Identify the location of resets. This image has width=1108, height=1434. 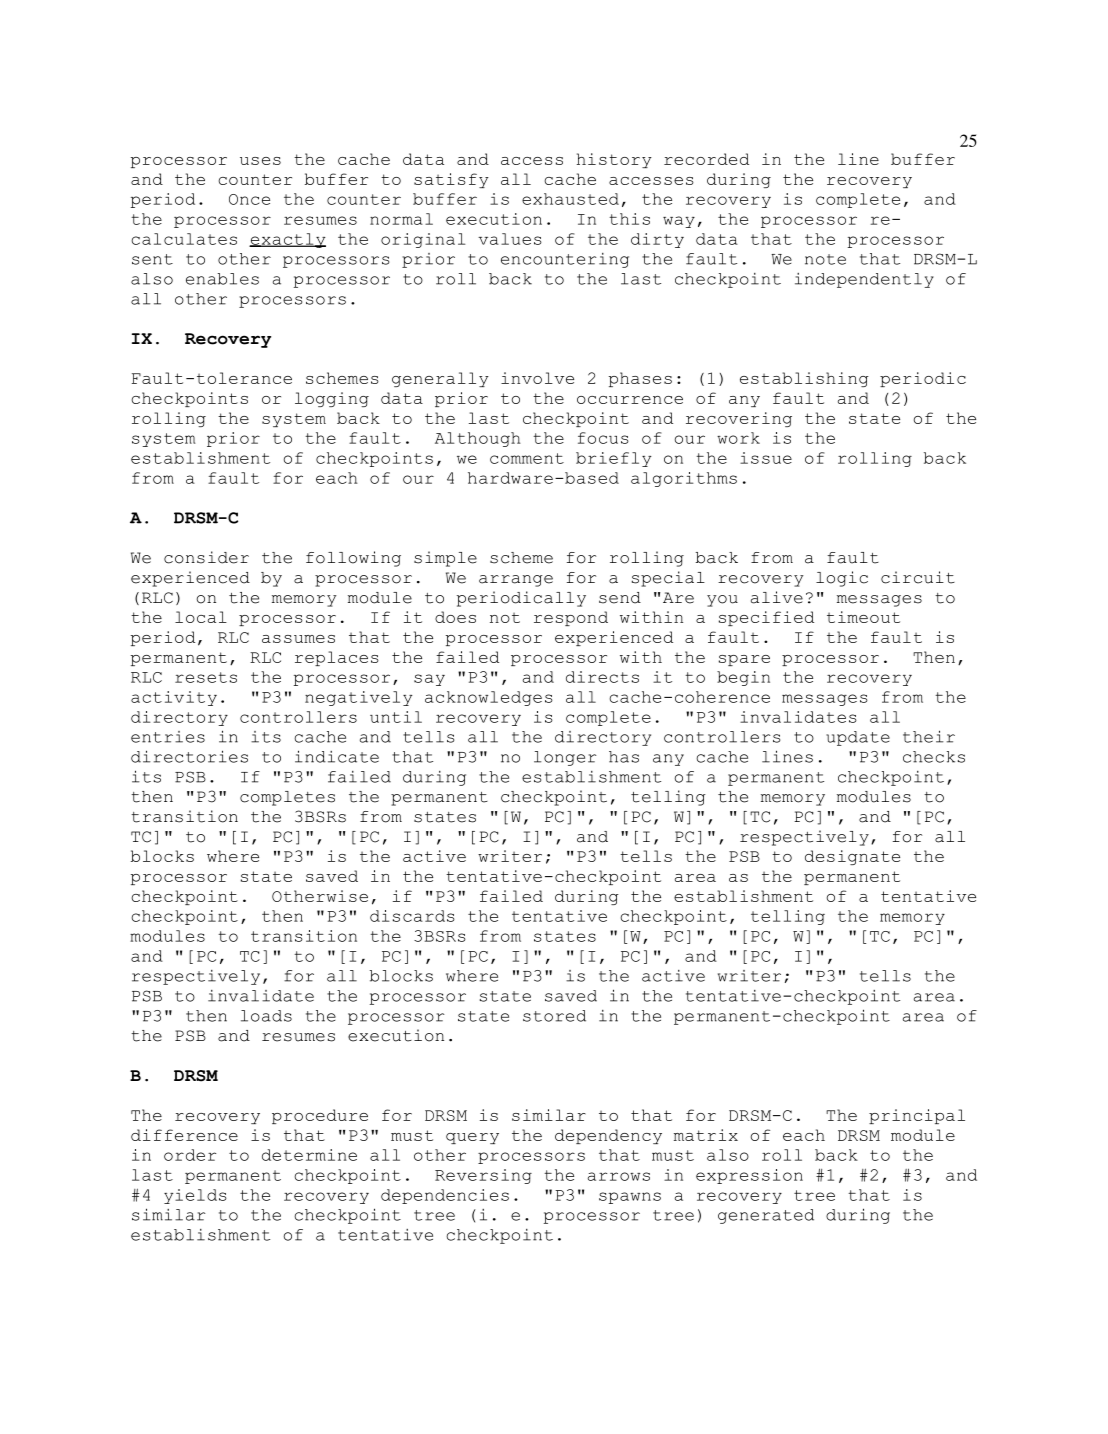
(206, 677).
